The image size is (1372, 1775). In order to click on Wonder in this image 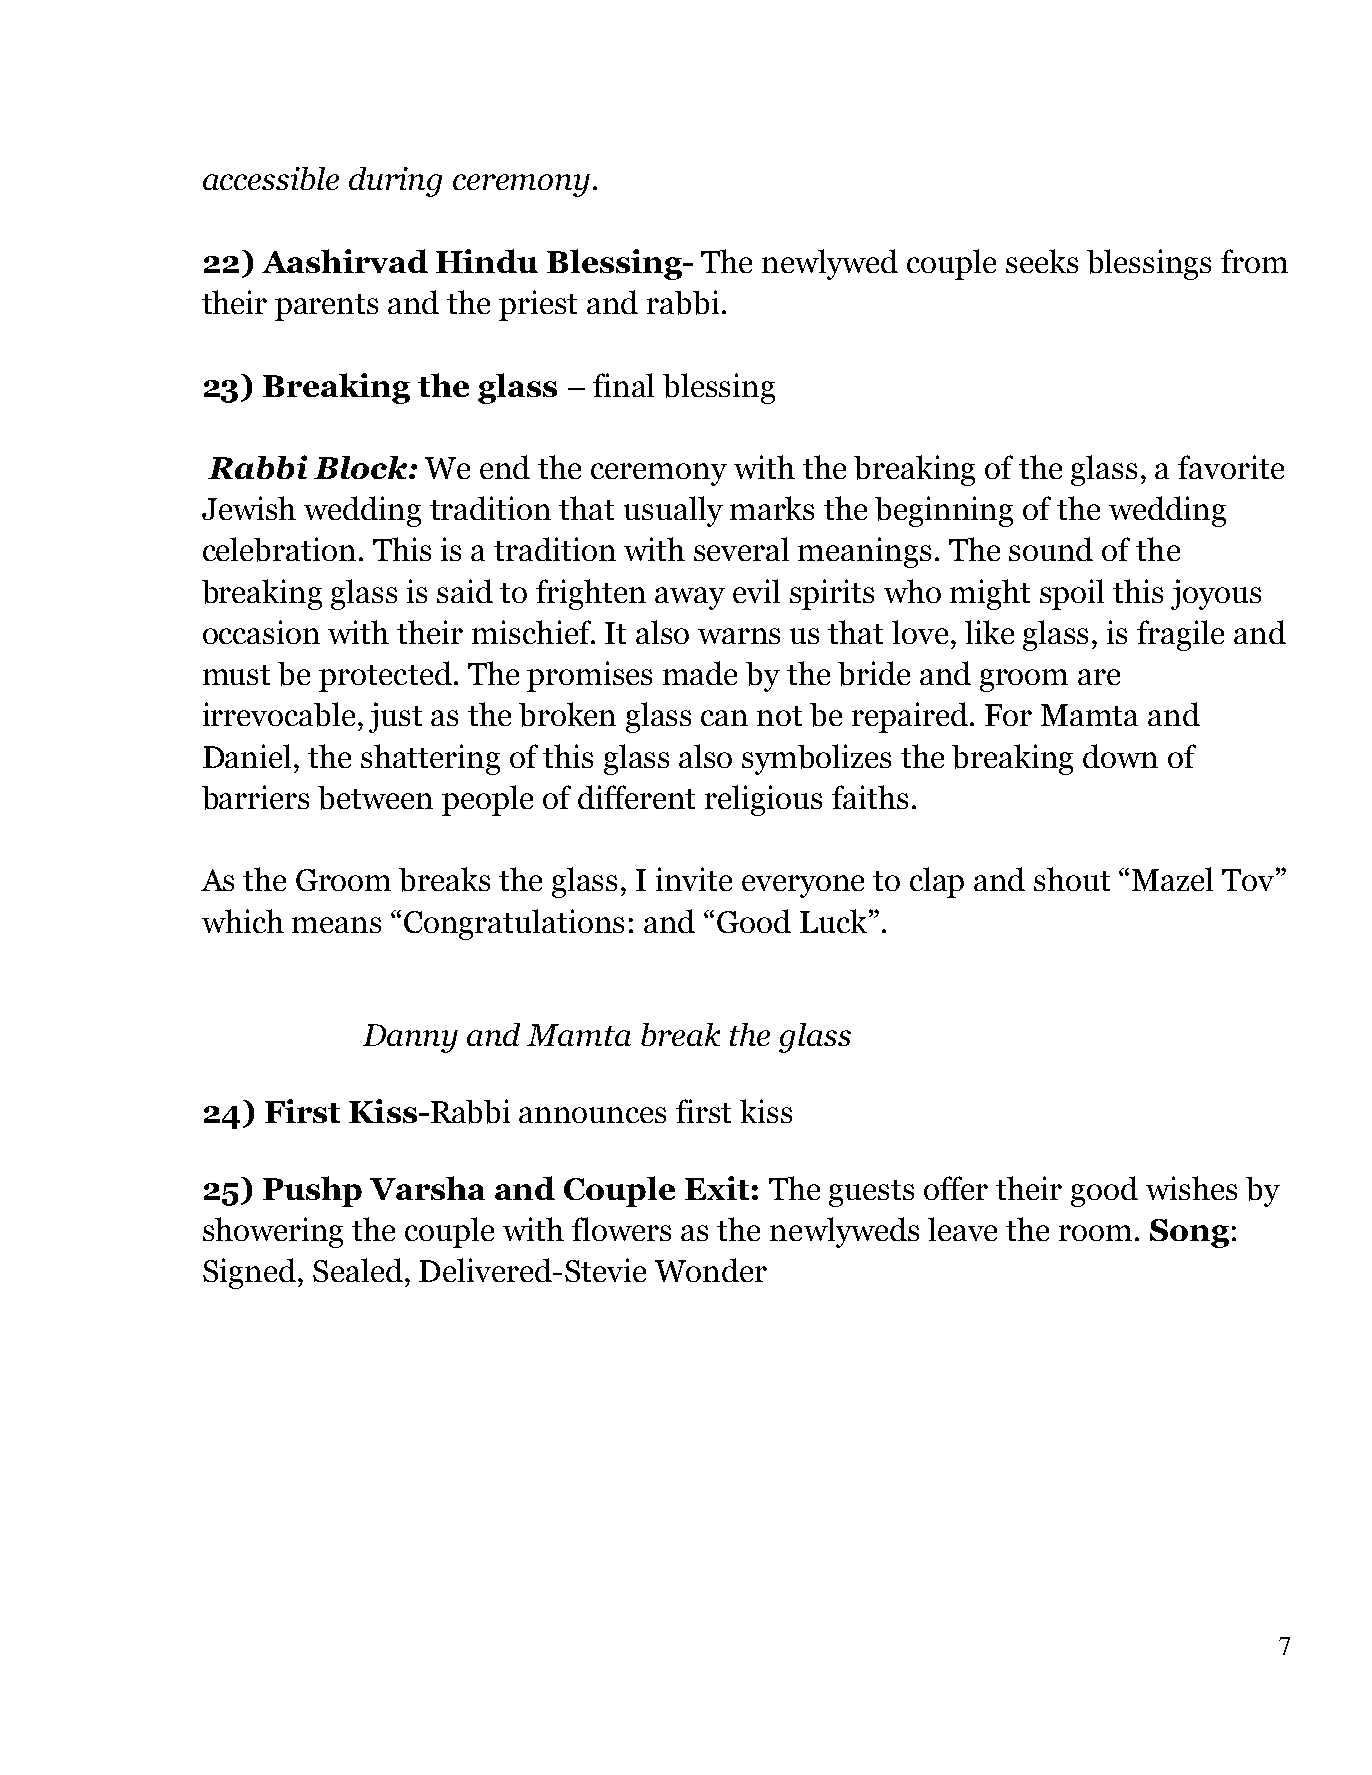, I will do `click(711, 1270)`.
